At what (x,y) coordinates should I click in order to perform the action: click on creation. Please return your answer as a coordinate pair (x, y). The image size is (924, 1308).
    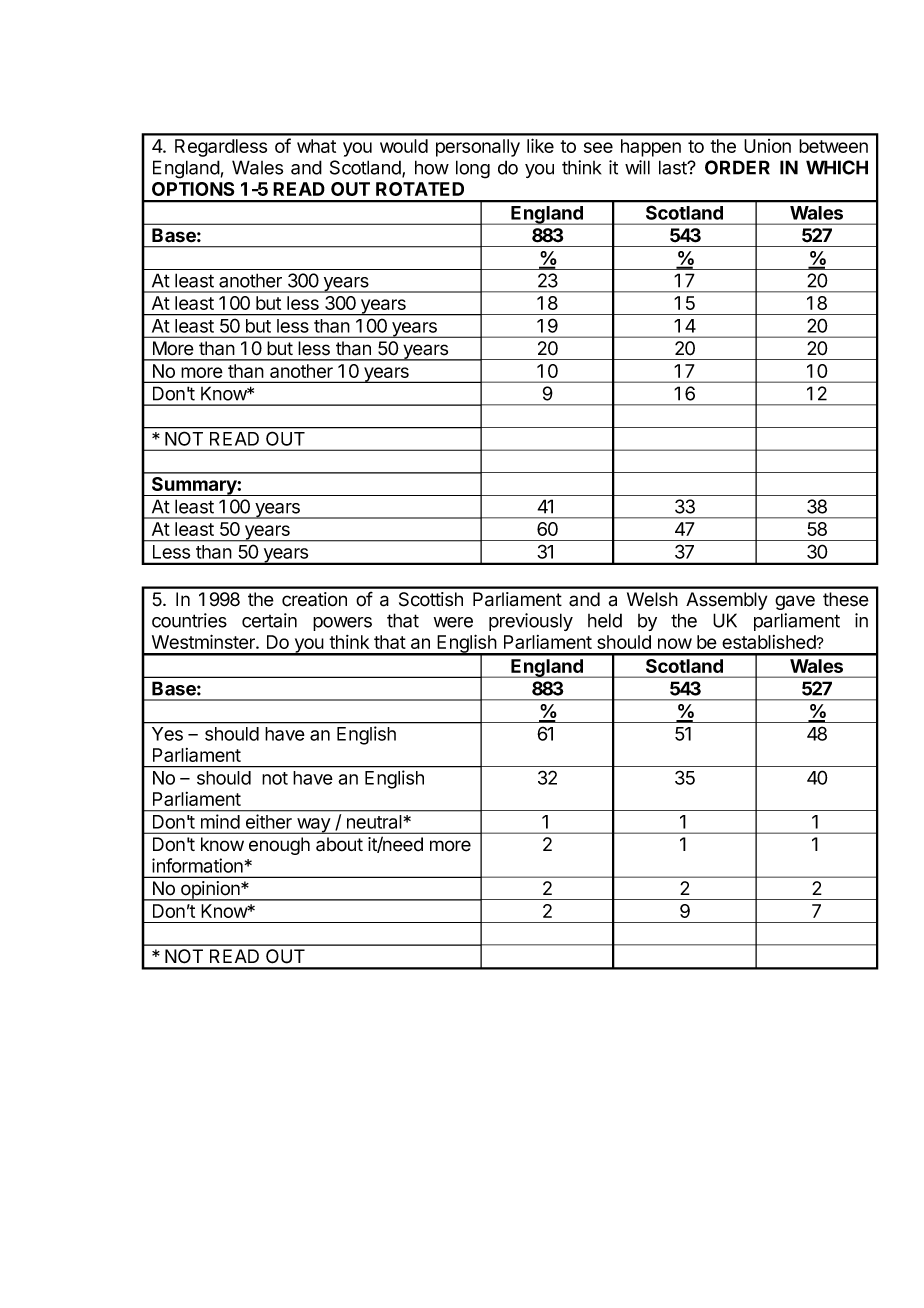
    Looking at the image, I should click on (314, 599).
